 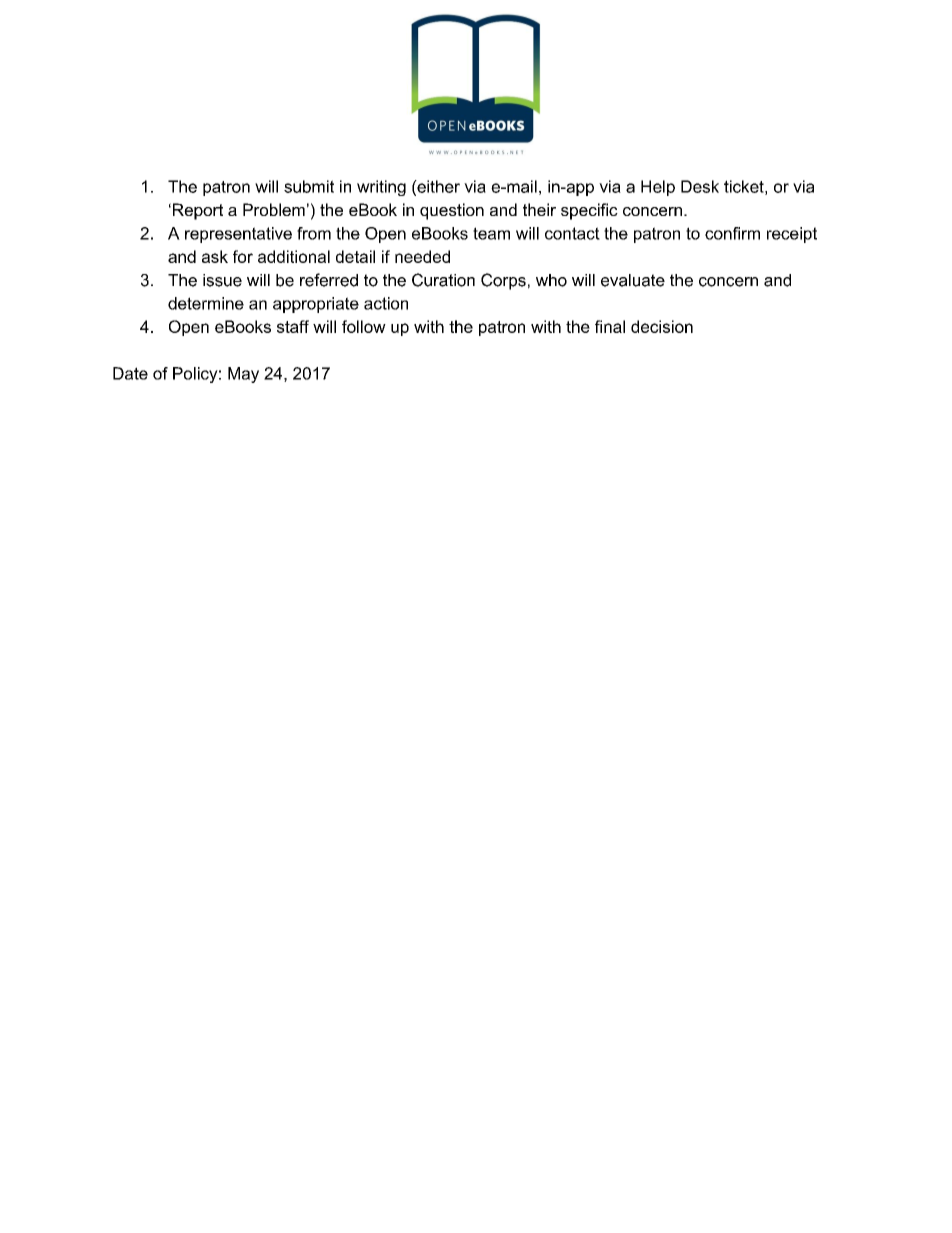 What do you see at coordinates (309, 186) in the document?
I see `submit` at bounding box center [309, 186].
